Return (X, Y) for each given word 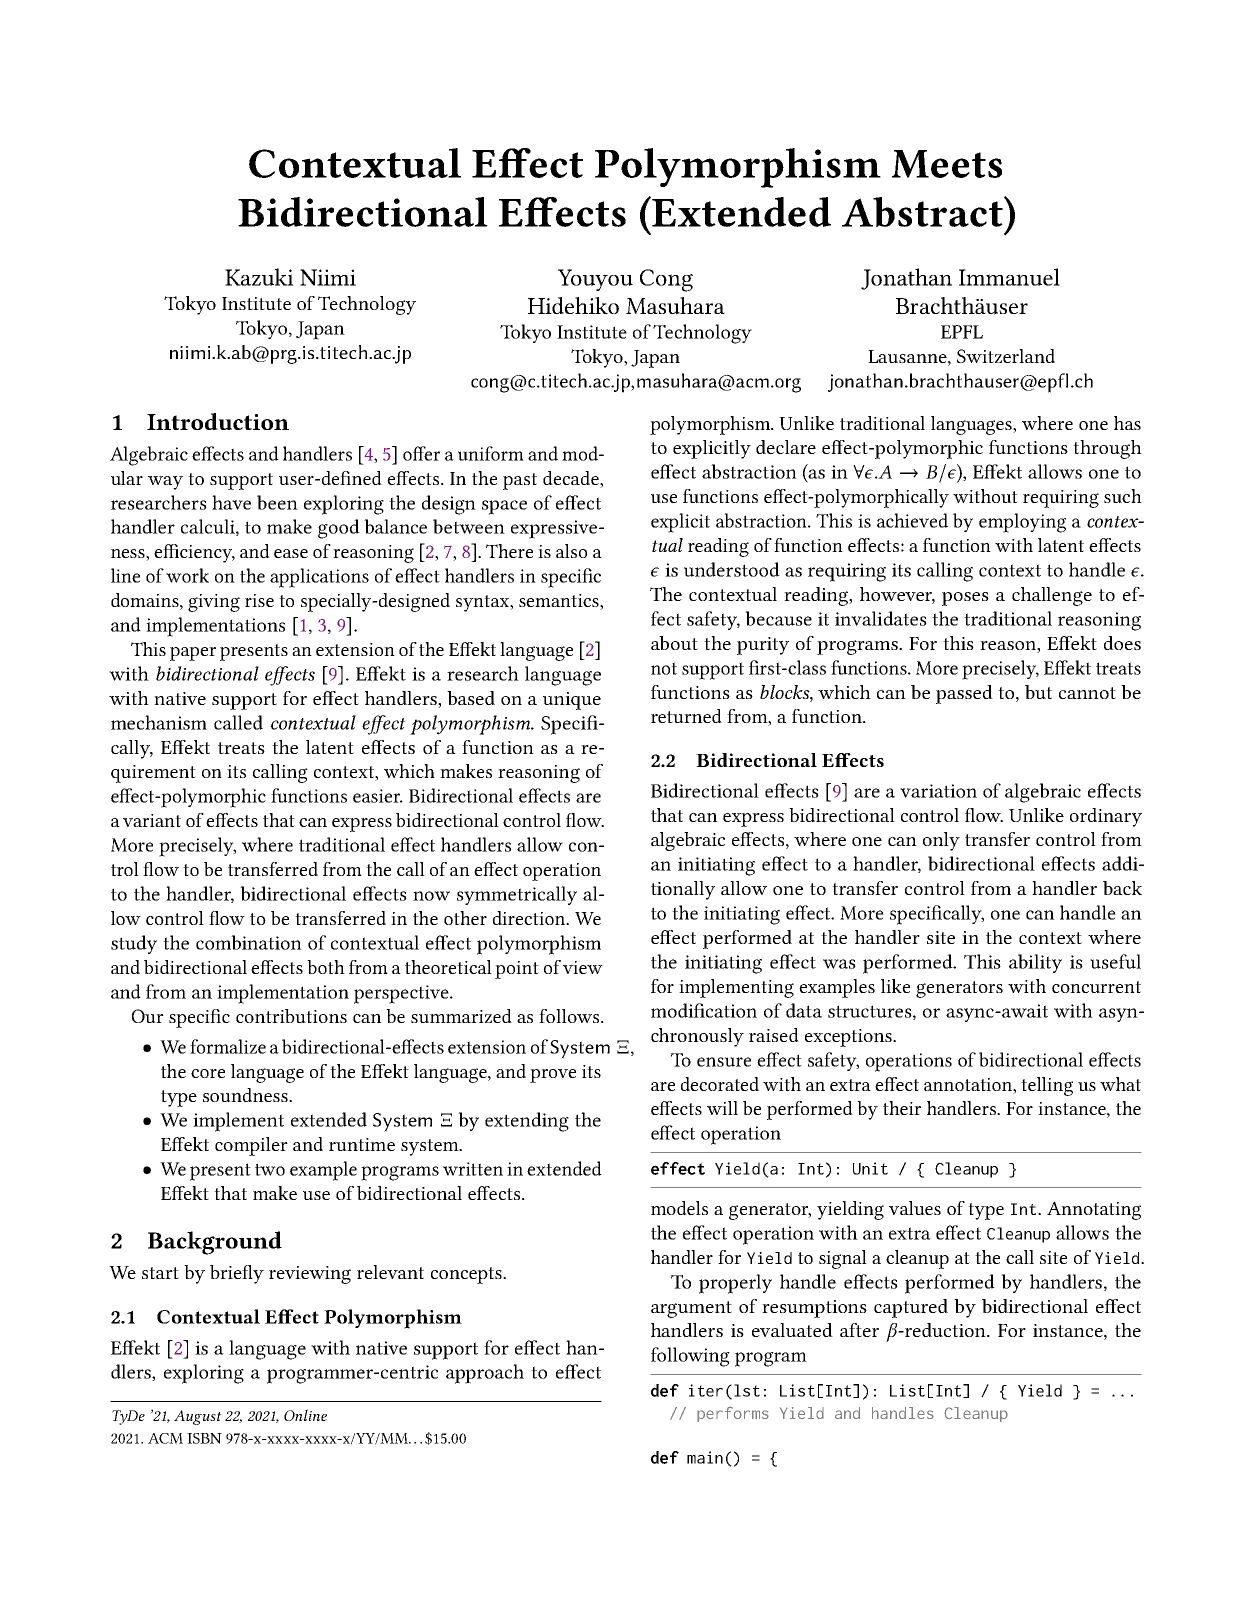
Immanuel (1009, 277)
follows (570, 1016)
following (690, 1357)
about (674, 643)
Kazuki (259, 277)
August (198, 1417)
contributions (291, 1016)
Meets (947, 164)
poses (965, 599)
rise (259, 600)
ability (1035, 963)
